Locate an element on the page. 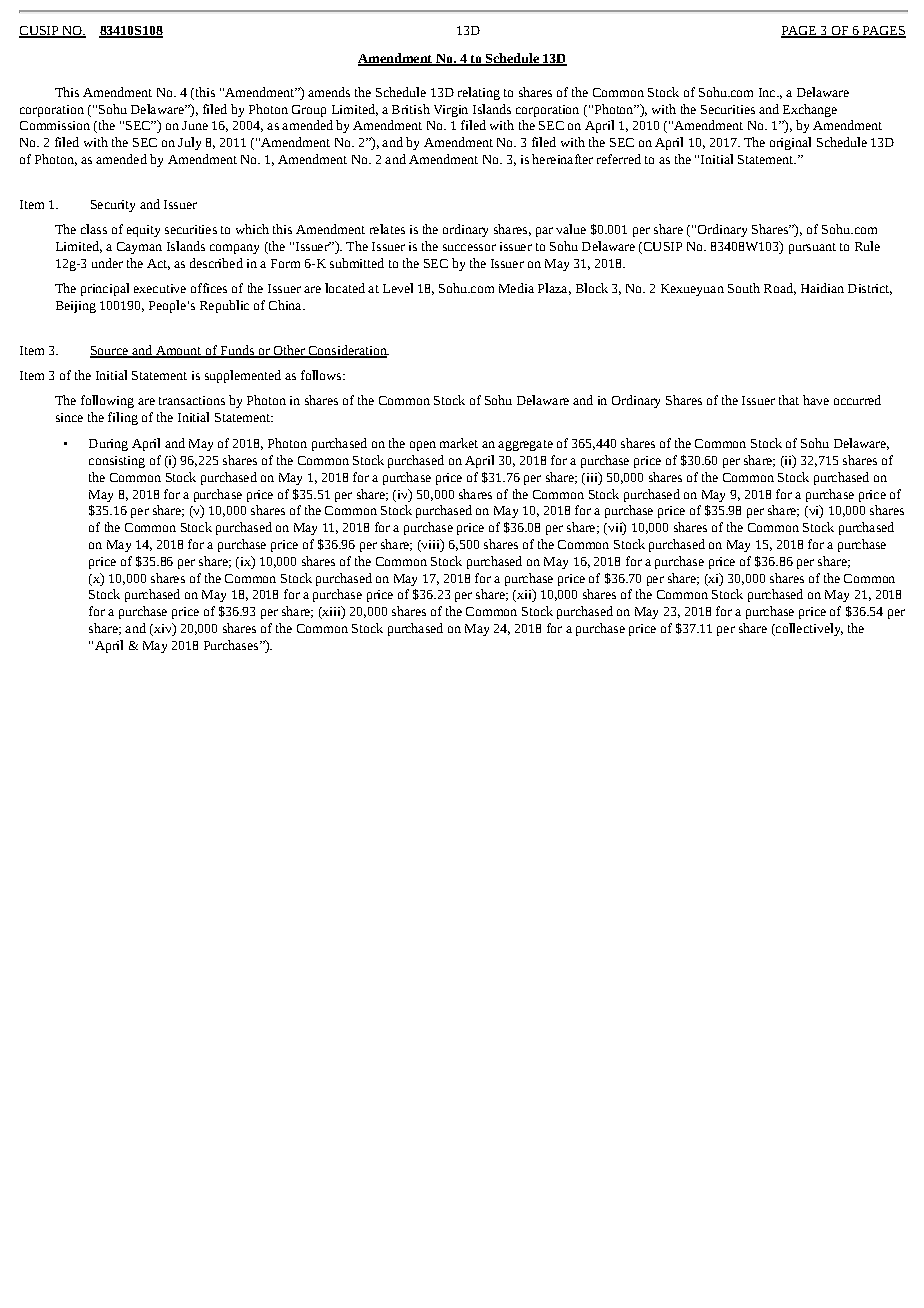 The height and width of the document is (1308, 924). South is located at coordinates (744, 288).
